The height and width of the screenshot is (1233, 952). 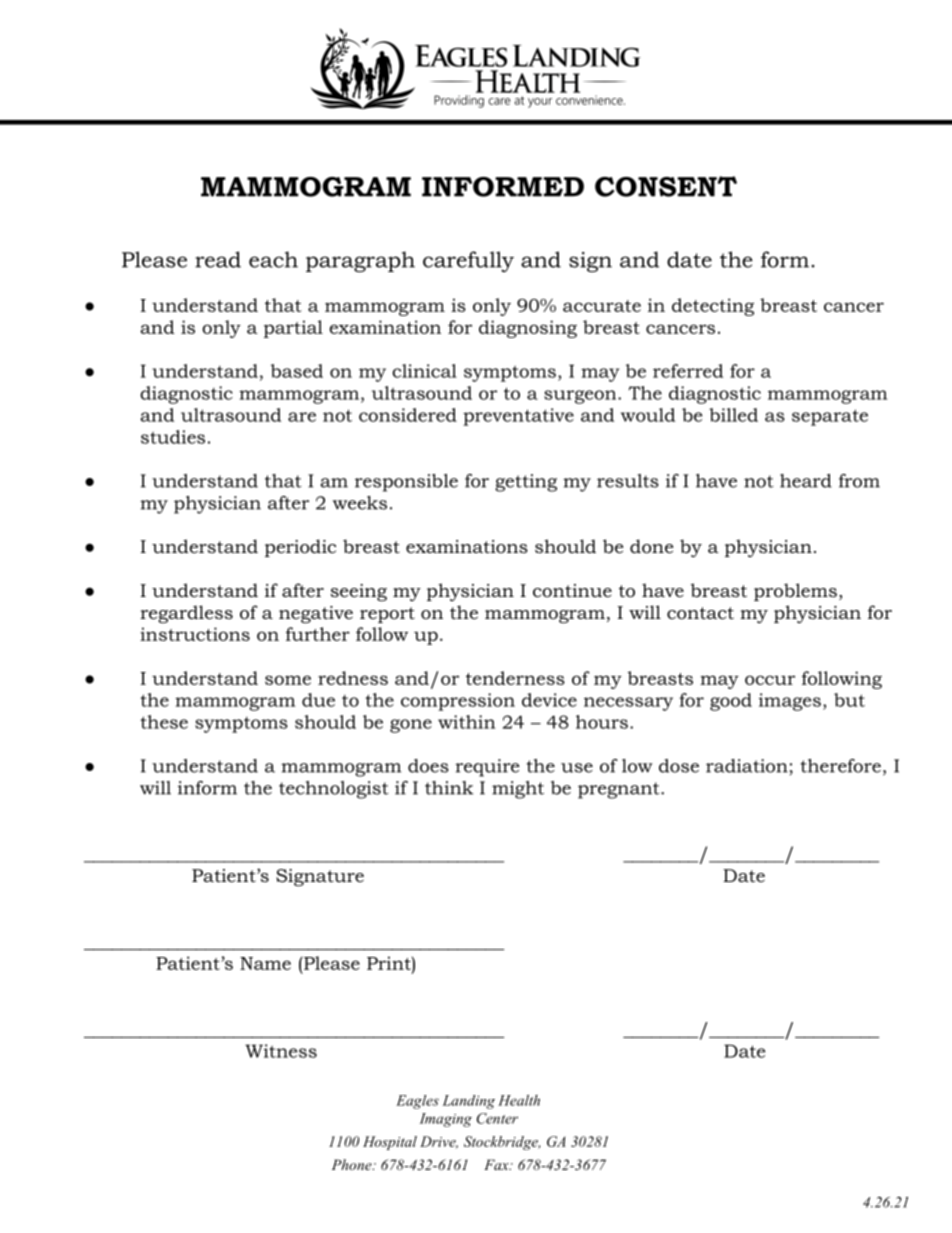 What do you see at coordinates (288, 680) in the screenshot?
I see `some` at bounding box center [288, 680].
